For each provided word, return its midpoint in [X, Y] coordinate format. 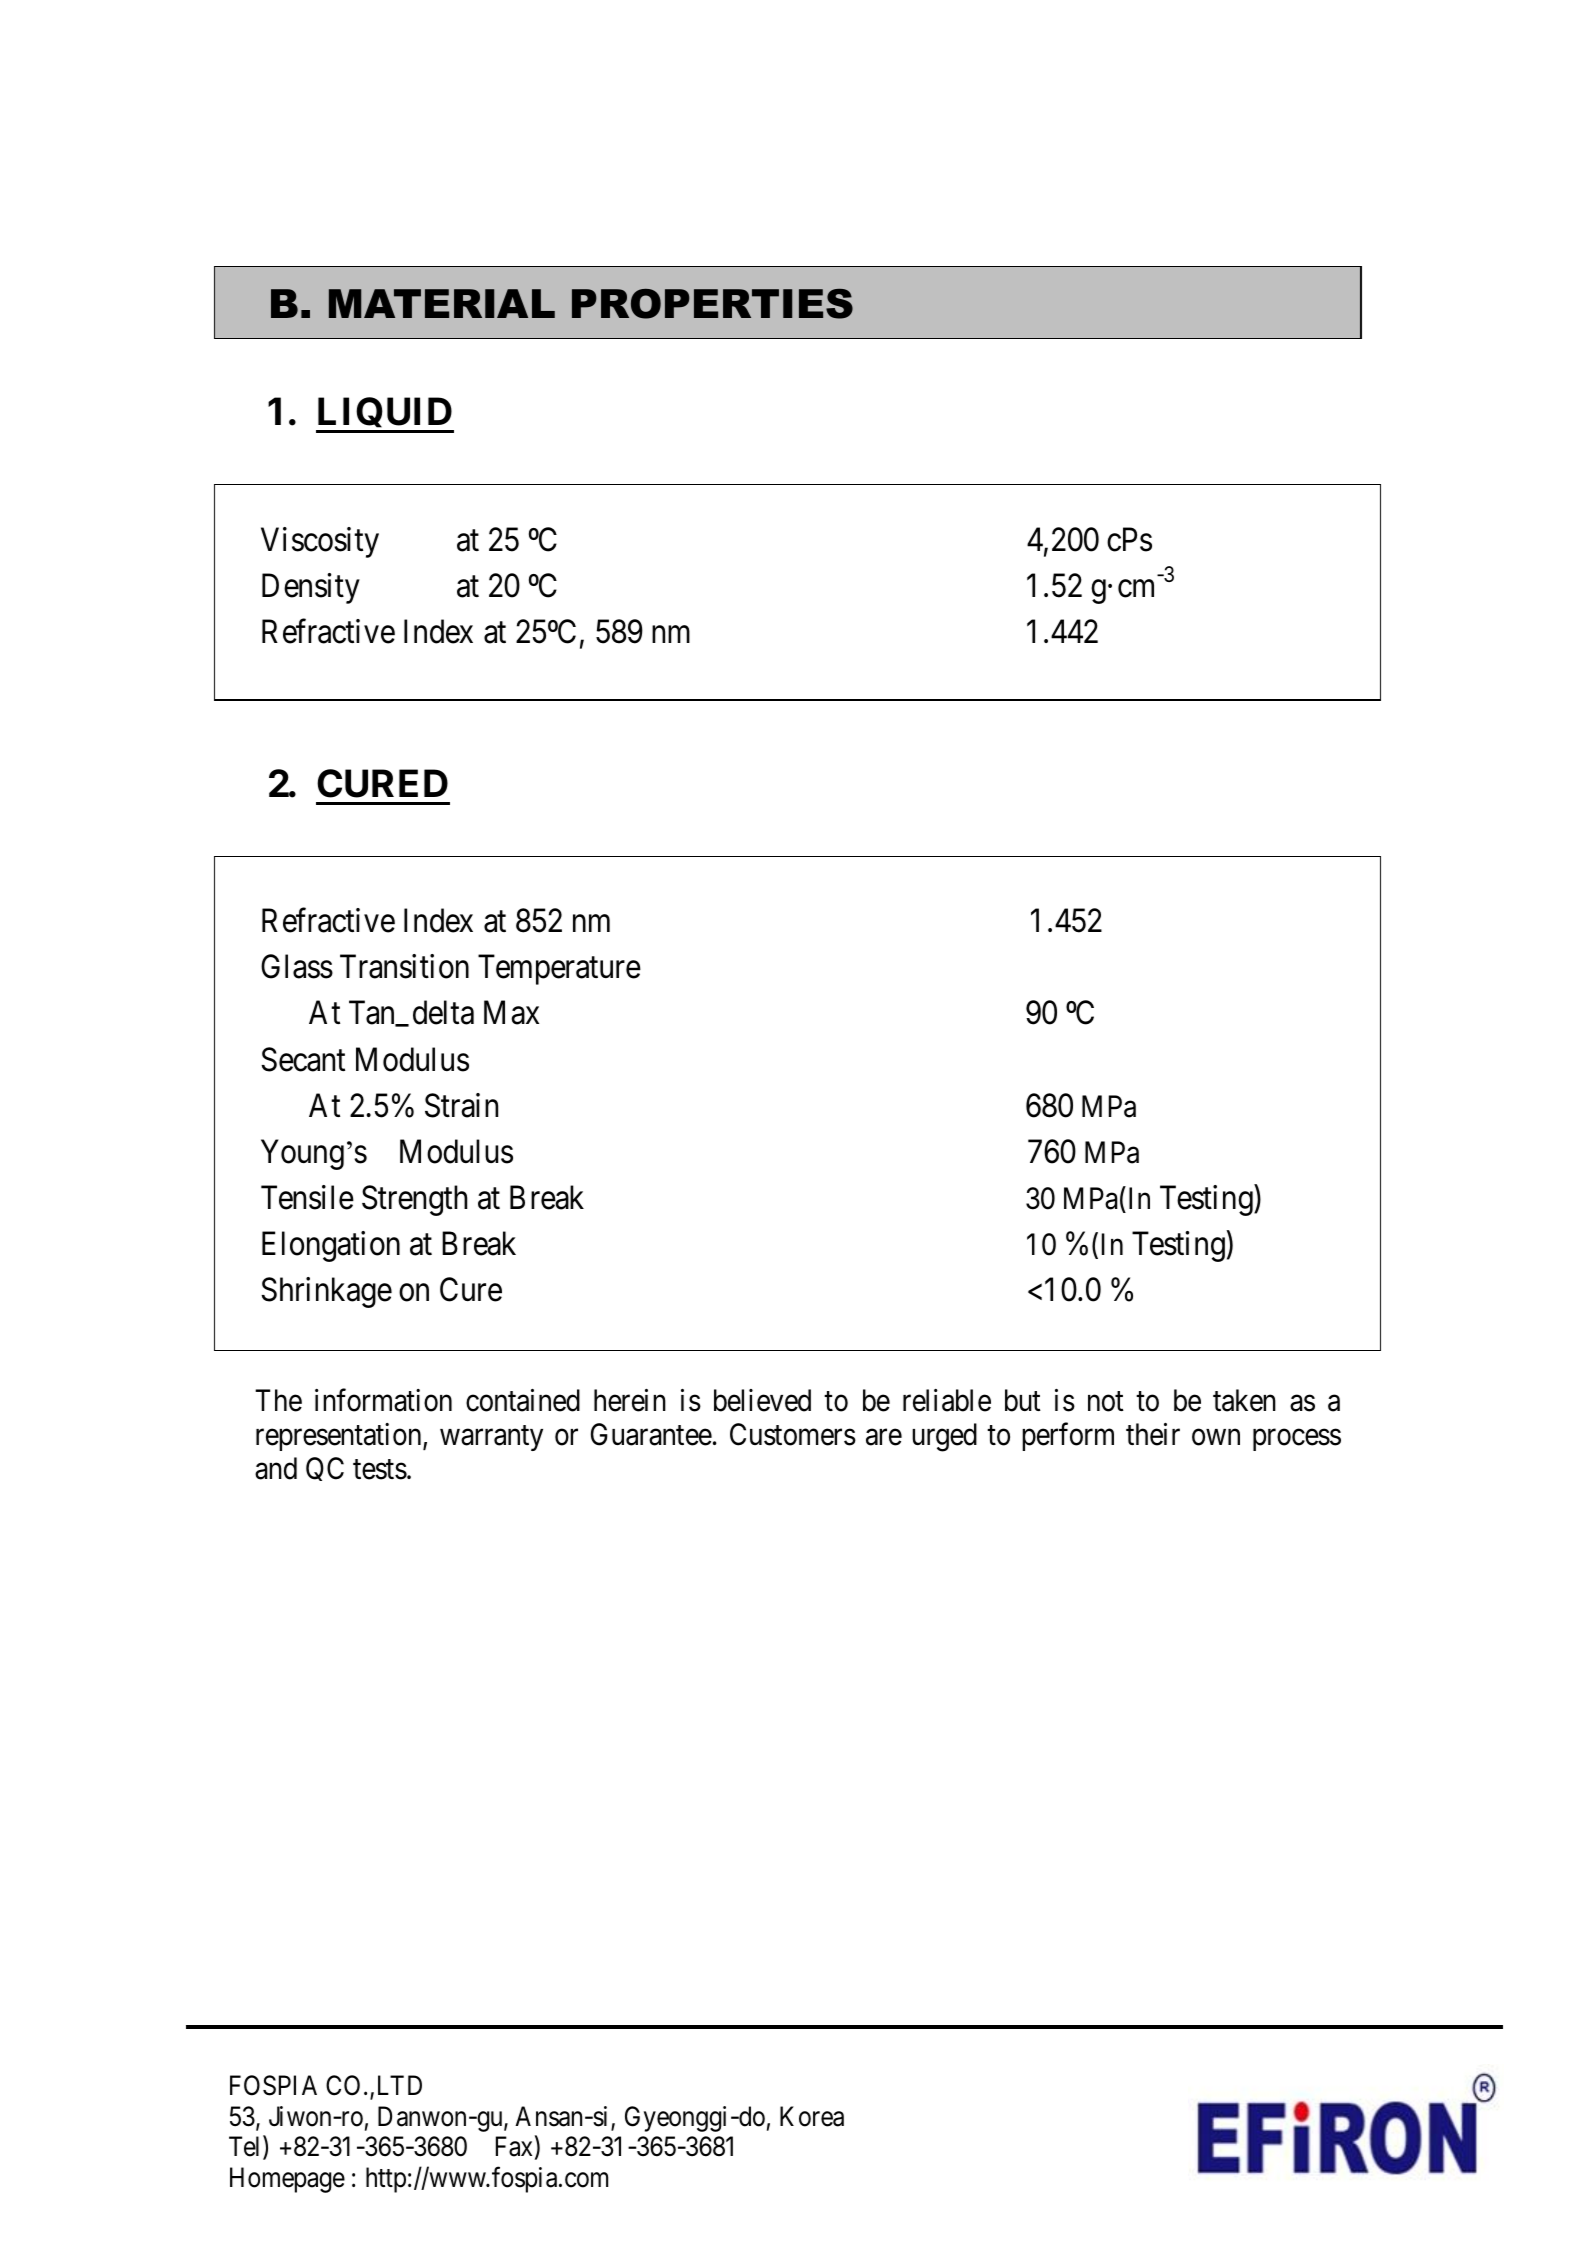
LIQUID [385, 415]
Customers [793, 1434]
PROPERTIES [712, 304]
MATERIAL [442, 303]
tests [380, 1470]
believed [762, 1400]
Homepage [287, 2180]
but [1023, 1400]
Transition [404, 966]
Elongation [331, 1246]
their [1153, 1434]
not [1106, 1402]
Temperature [559, 970]
